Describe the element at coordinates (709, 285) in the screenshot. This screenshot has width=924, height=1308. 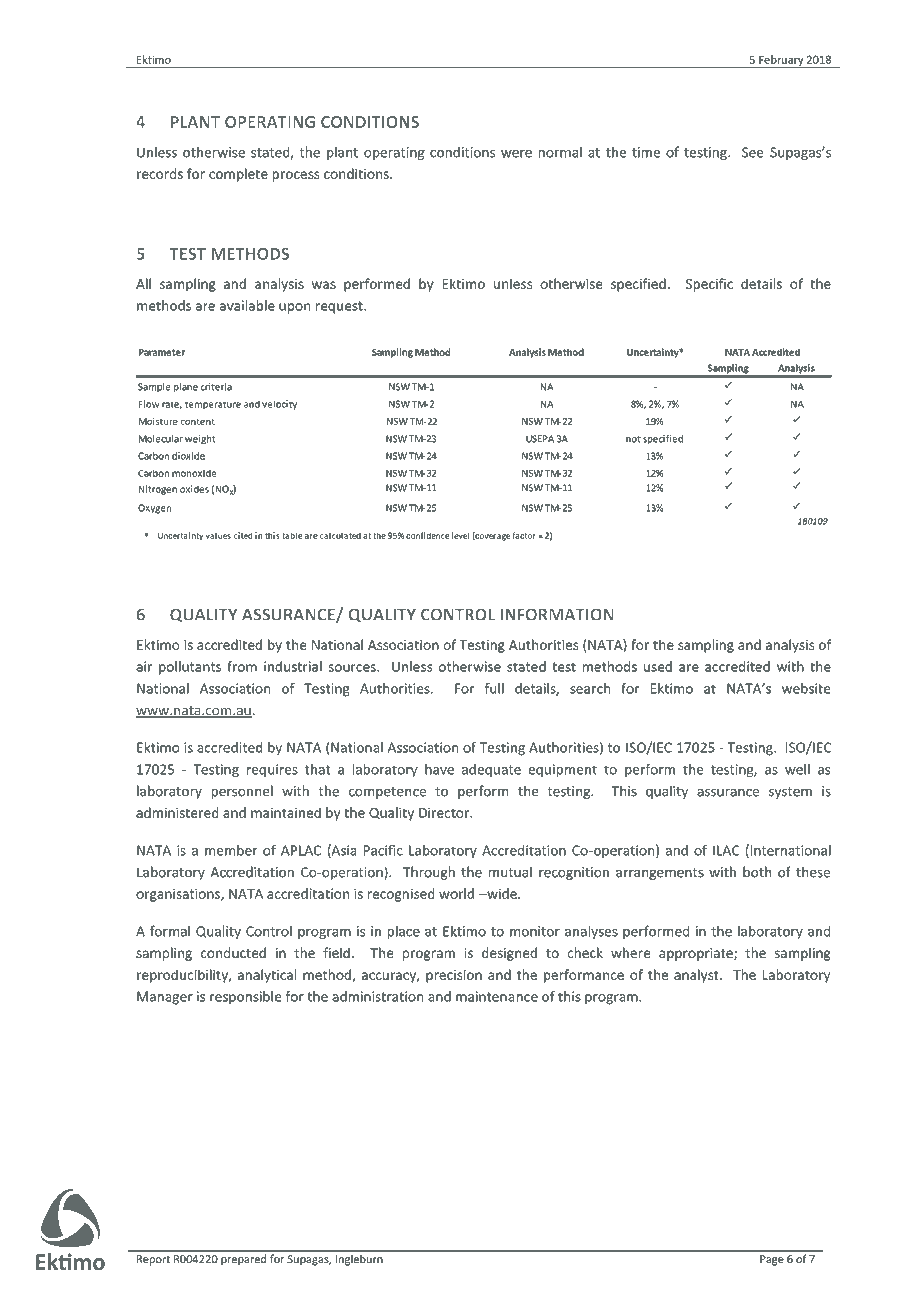
I see `Specific` at that location.
